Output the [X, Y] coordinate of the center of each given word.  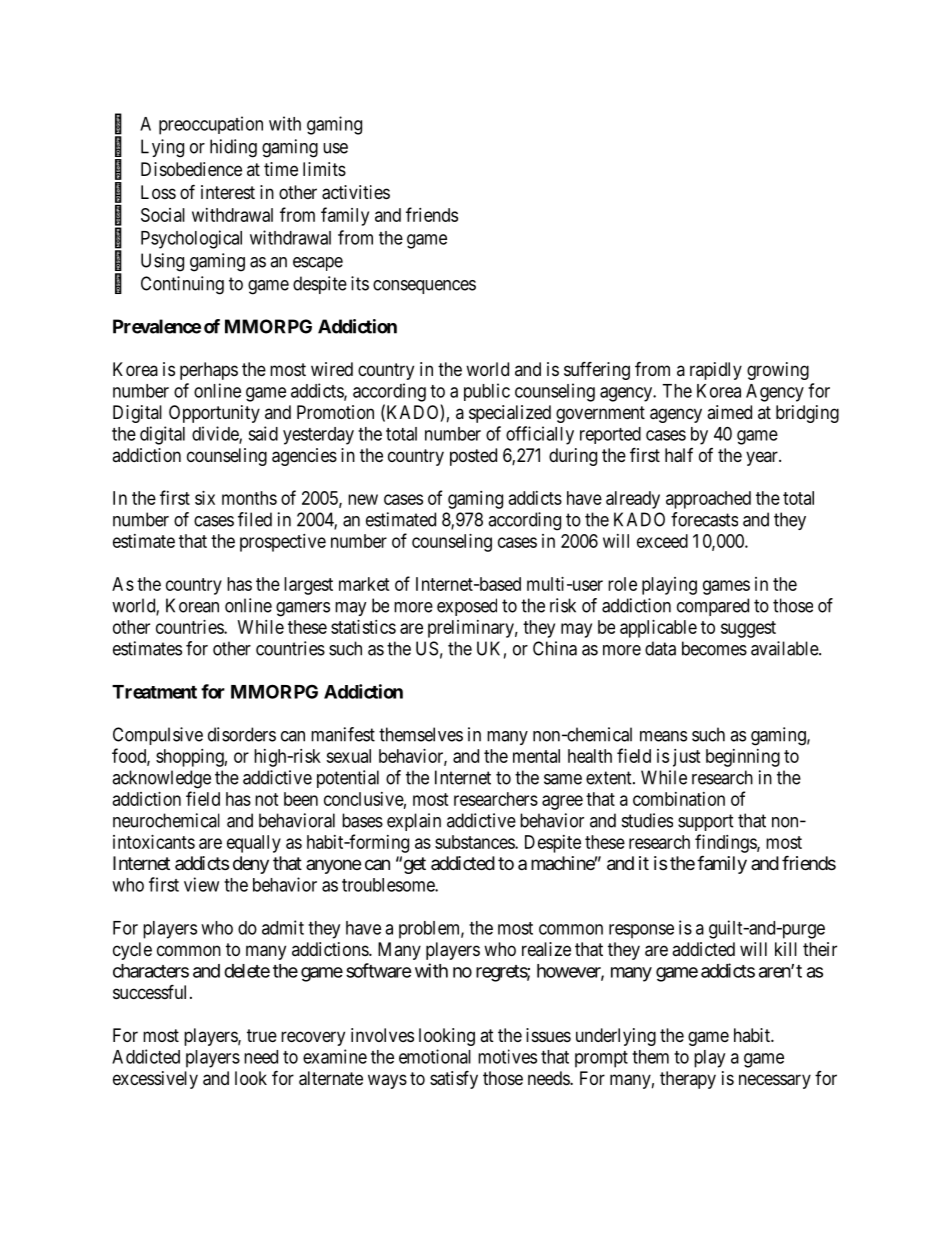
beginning [743, 758]
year [763, 458]
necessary [775, 1081]
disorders [242, 734]
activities [356, 192]
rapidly [716, 371]
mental [536, 756]
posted [473, 457]
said [263, 433]
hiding [233, 148]
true [262, 1035]
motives [507, 1056]
